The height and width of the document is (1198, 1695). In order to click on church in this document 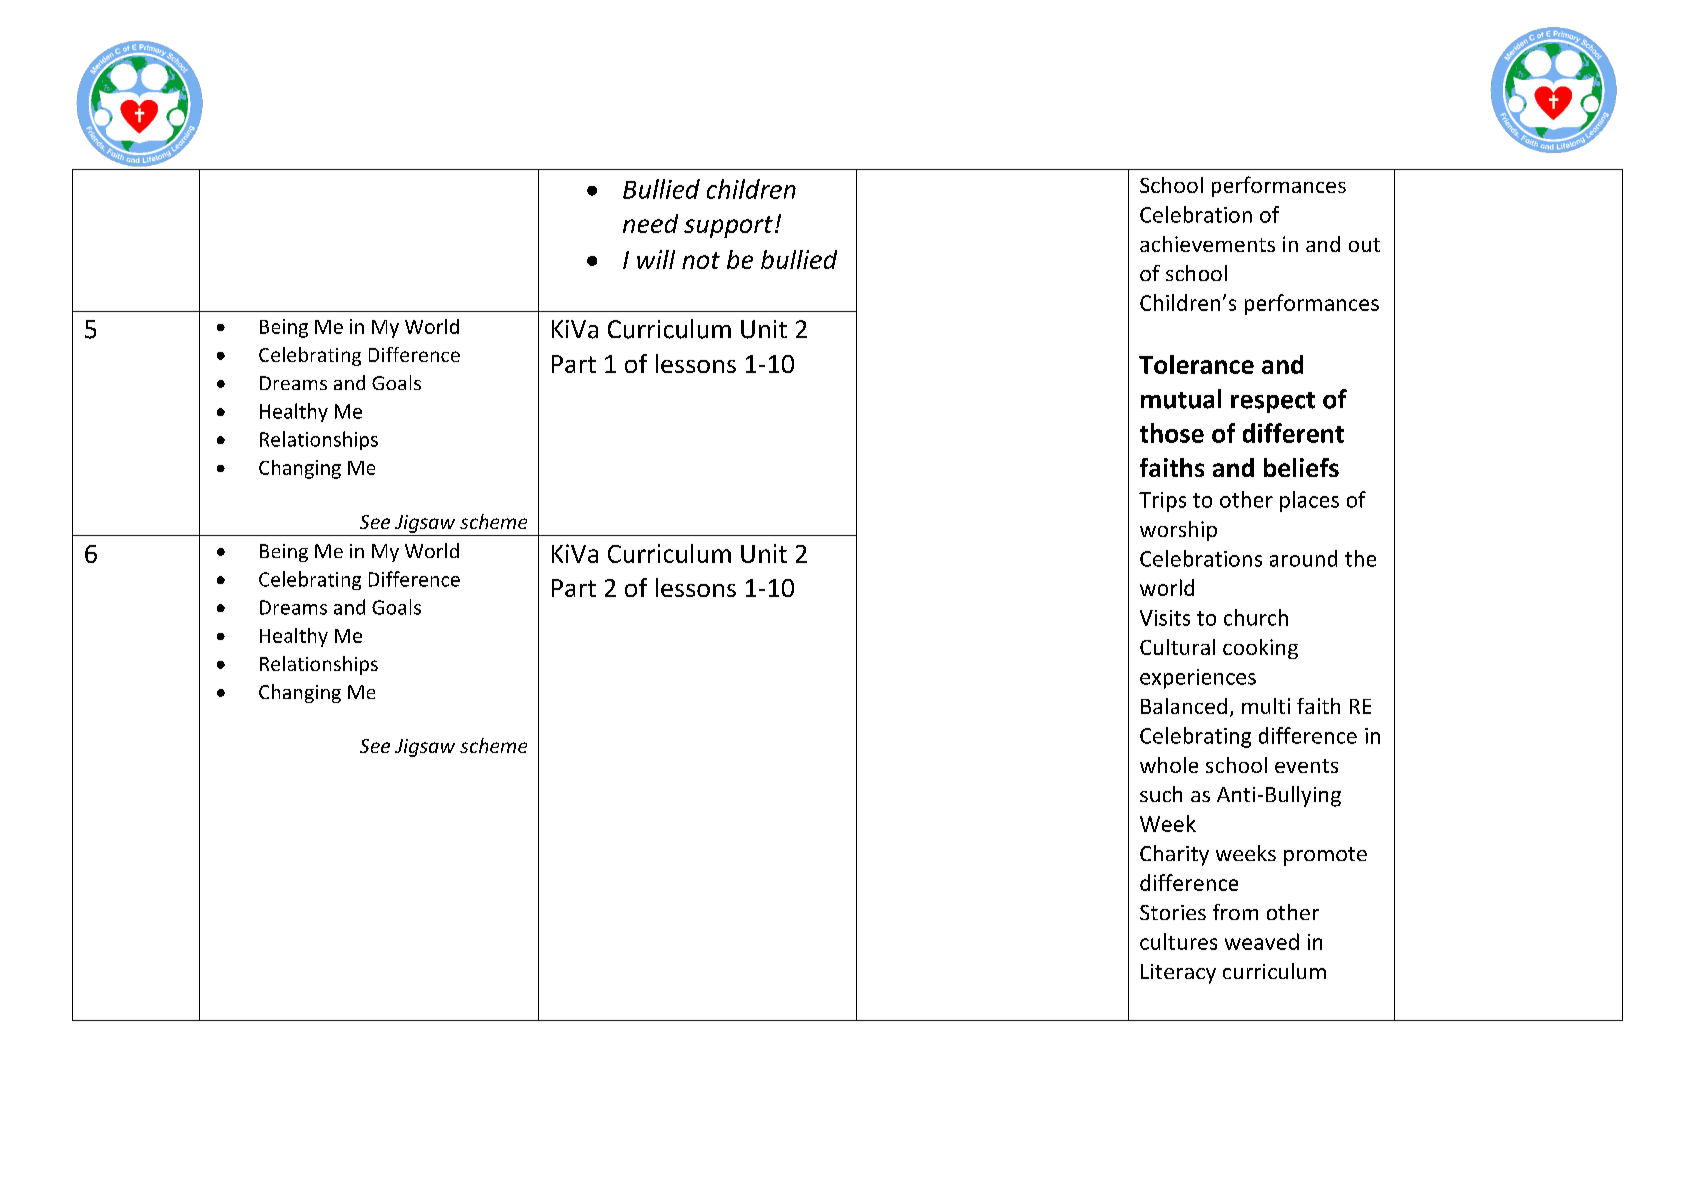, I will do `click(1256, 617)`.
